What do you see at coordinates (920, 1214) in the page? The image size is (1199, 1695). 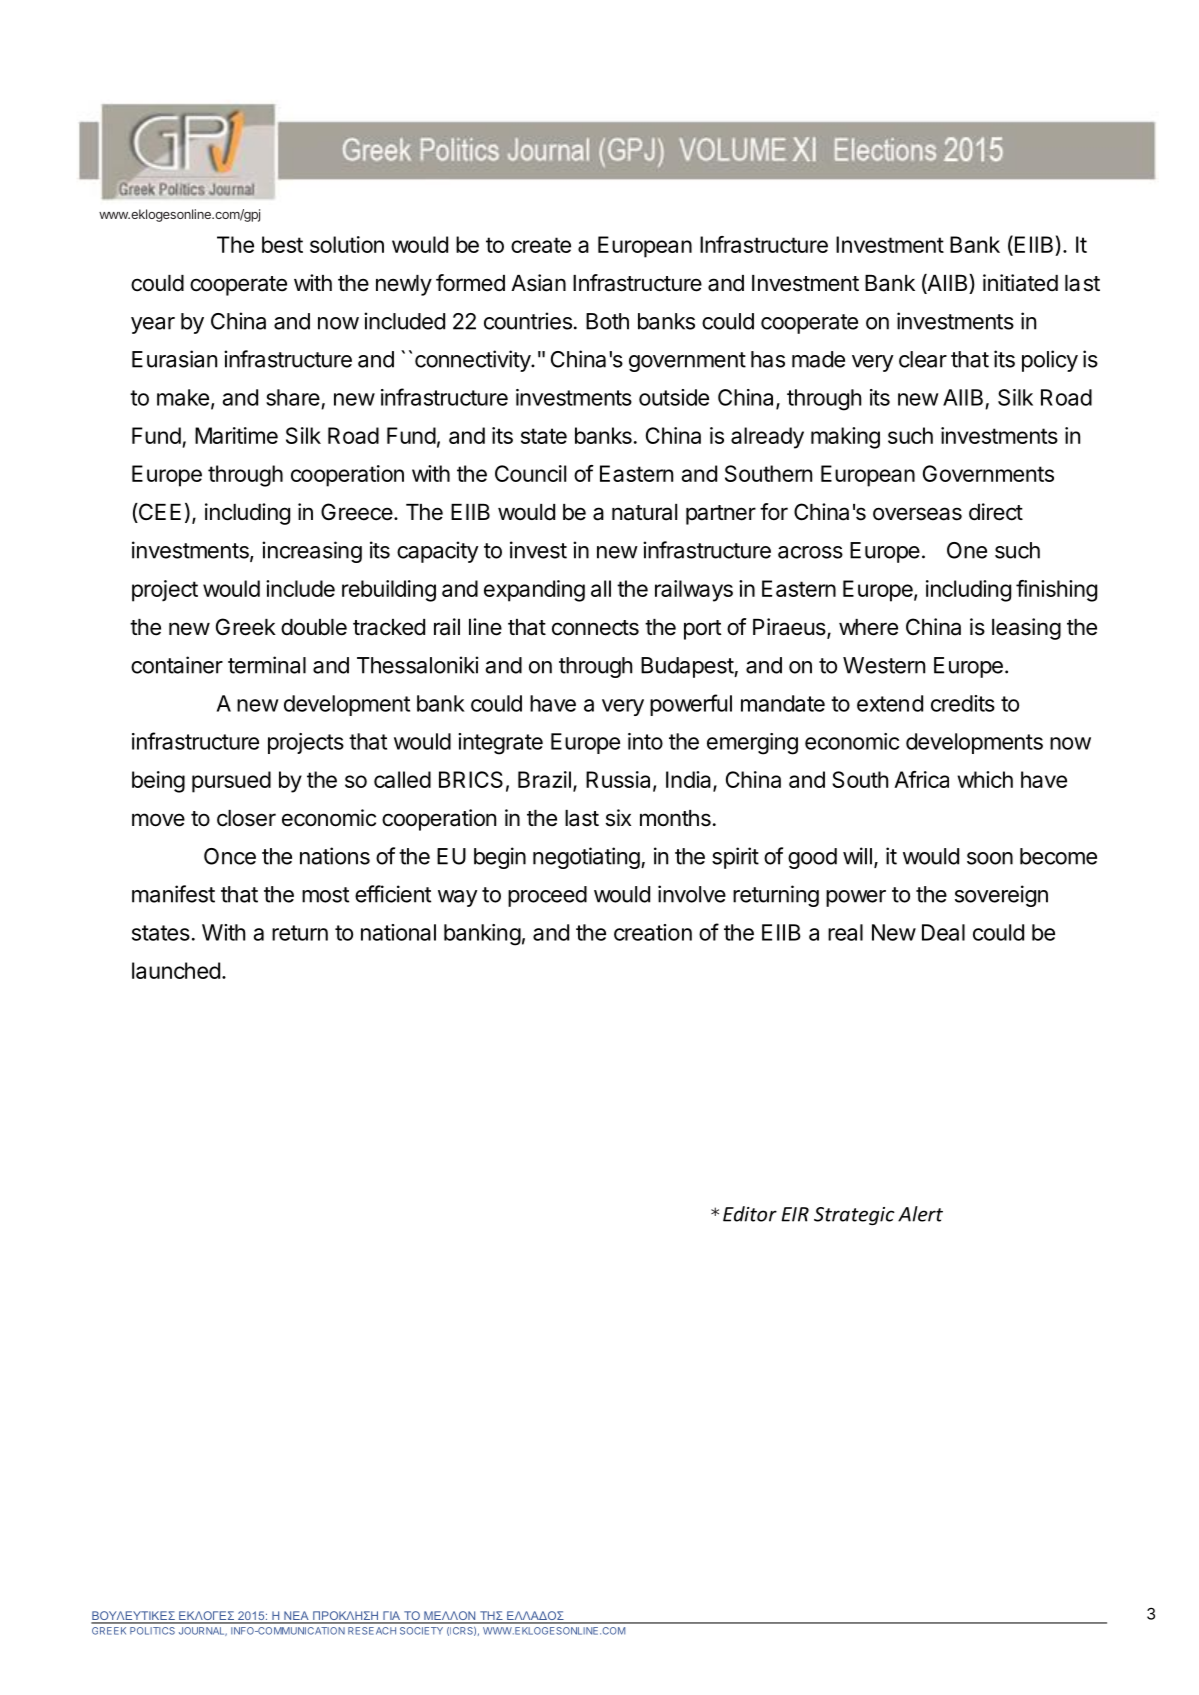 I see `Alert` at bounding box center [920, 1214].
